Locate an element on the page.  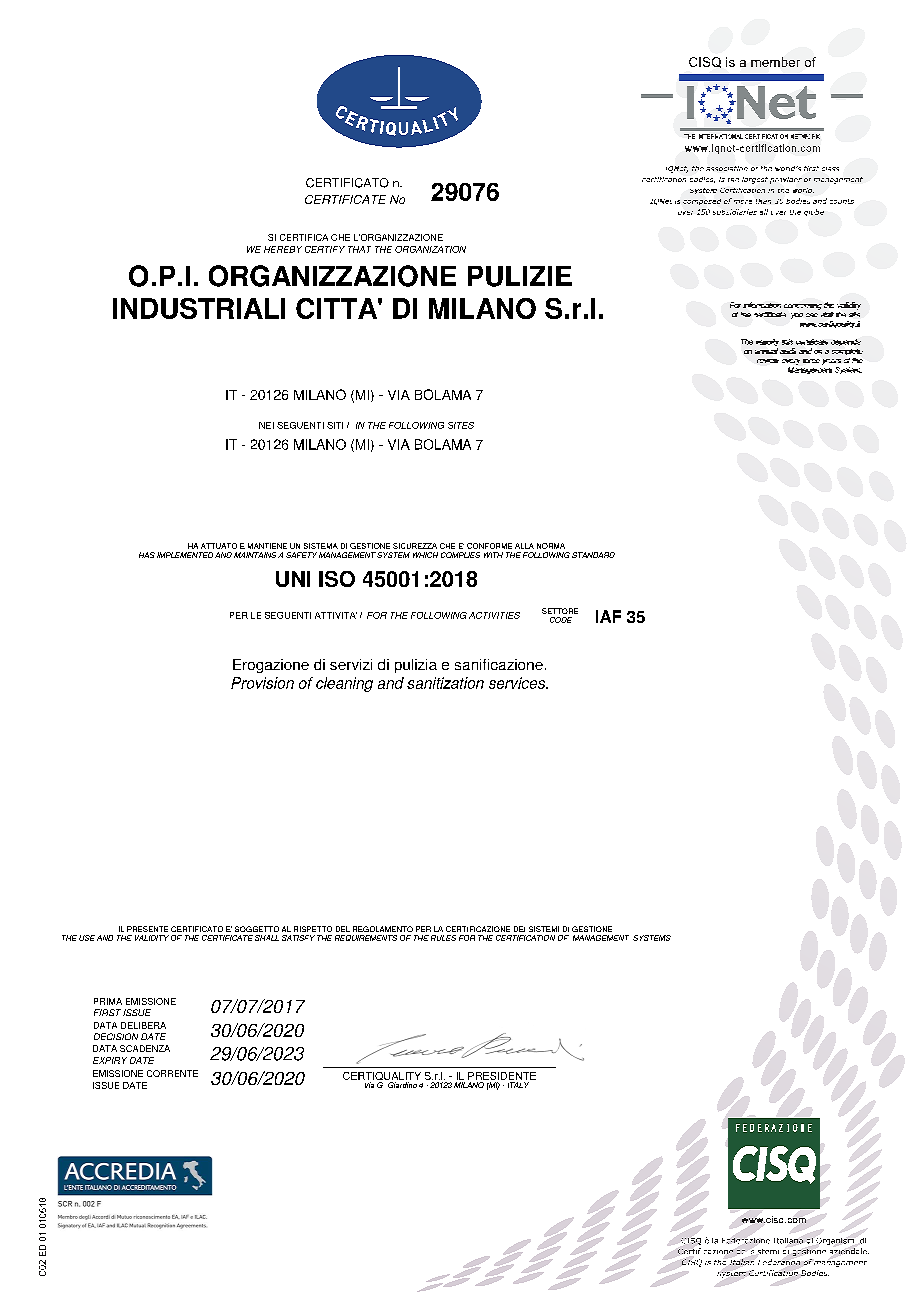
EXPIRY is located at coordinates (110, 1060).
